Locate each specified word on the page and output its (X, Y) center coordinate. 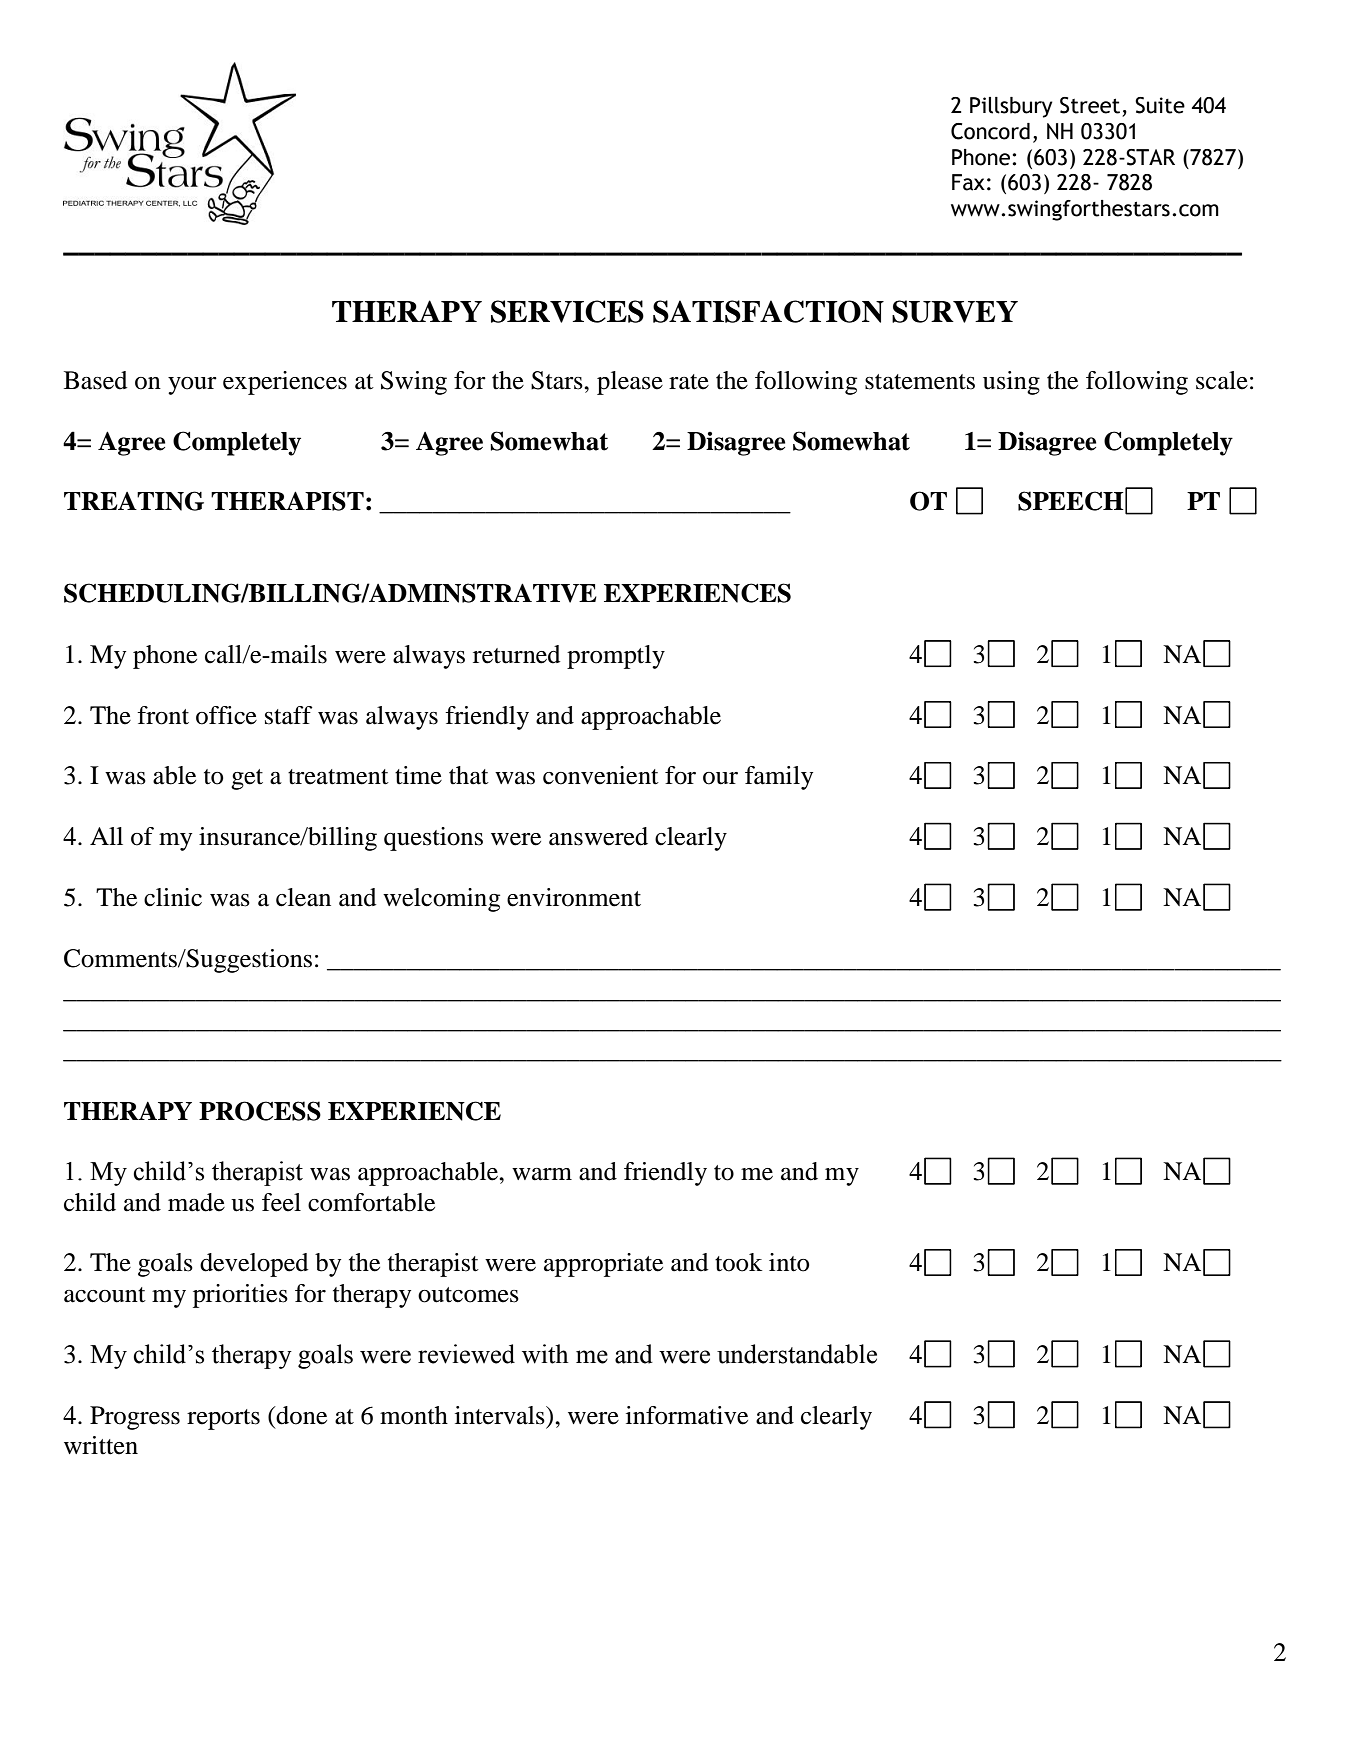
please (630, 383)
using (1011, 383)
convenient (601, 775)
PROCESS (260, 1111)
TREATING (134, 501)
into (789, 1262)
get (247, 779)
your (192, 386)
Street (1090, 105)
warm (542, 1174)
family (779, 778)
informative (687, 1415)
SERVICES (567, 311)
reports (223, 1419)
